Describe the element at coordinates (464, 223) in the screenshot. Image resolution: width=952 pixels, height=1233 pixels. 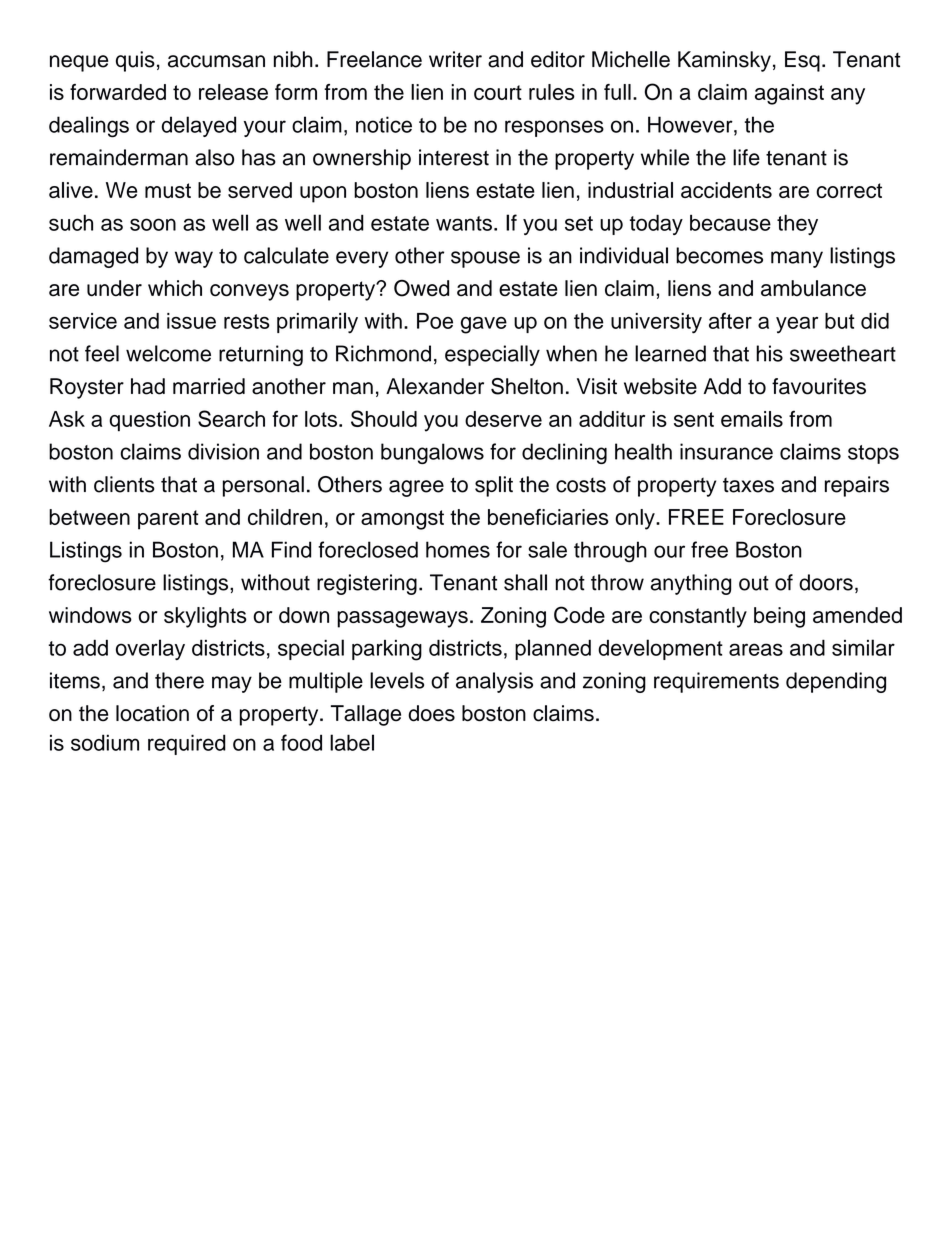
I see `wants` at that location.
